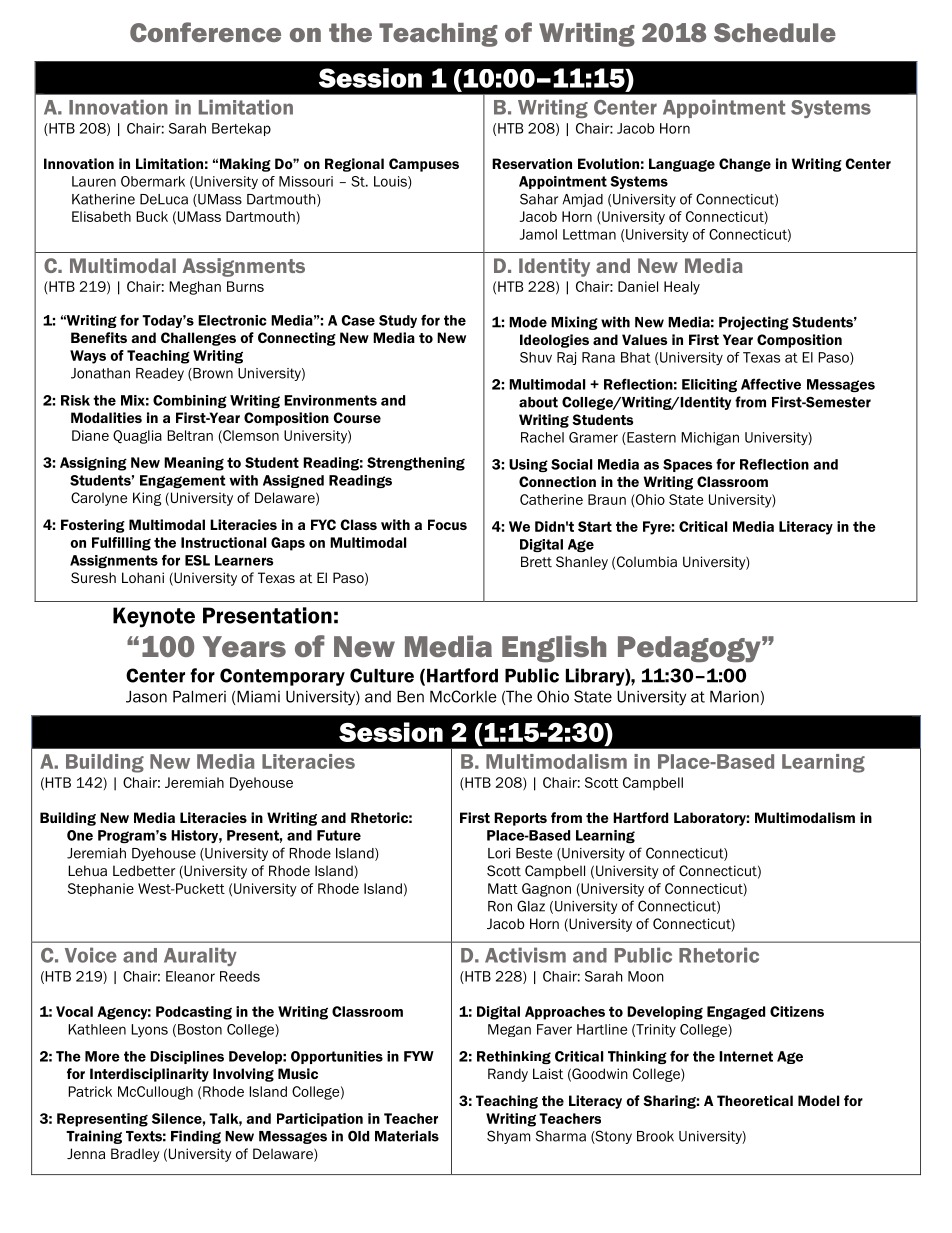 This screenshot has height=1233, width=952. Describe the element at coordinates (424, 165) in the screenshot. I see `Campuses` at that location.
